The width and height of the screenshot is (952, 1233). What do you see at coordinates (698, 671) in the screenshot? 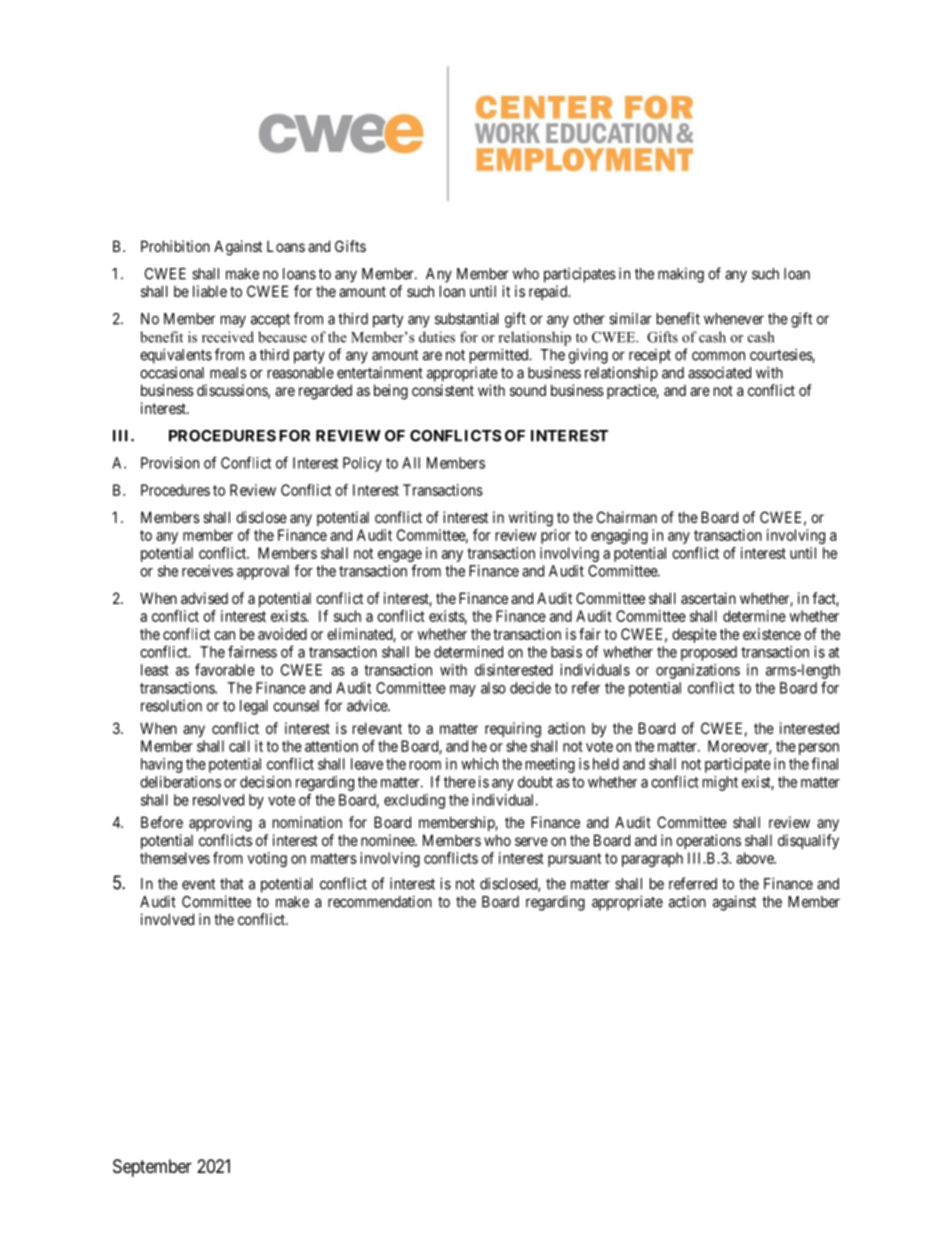
I see `organizations` at bounding box center [698, 671].
